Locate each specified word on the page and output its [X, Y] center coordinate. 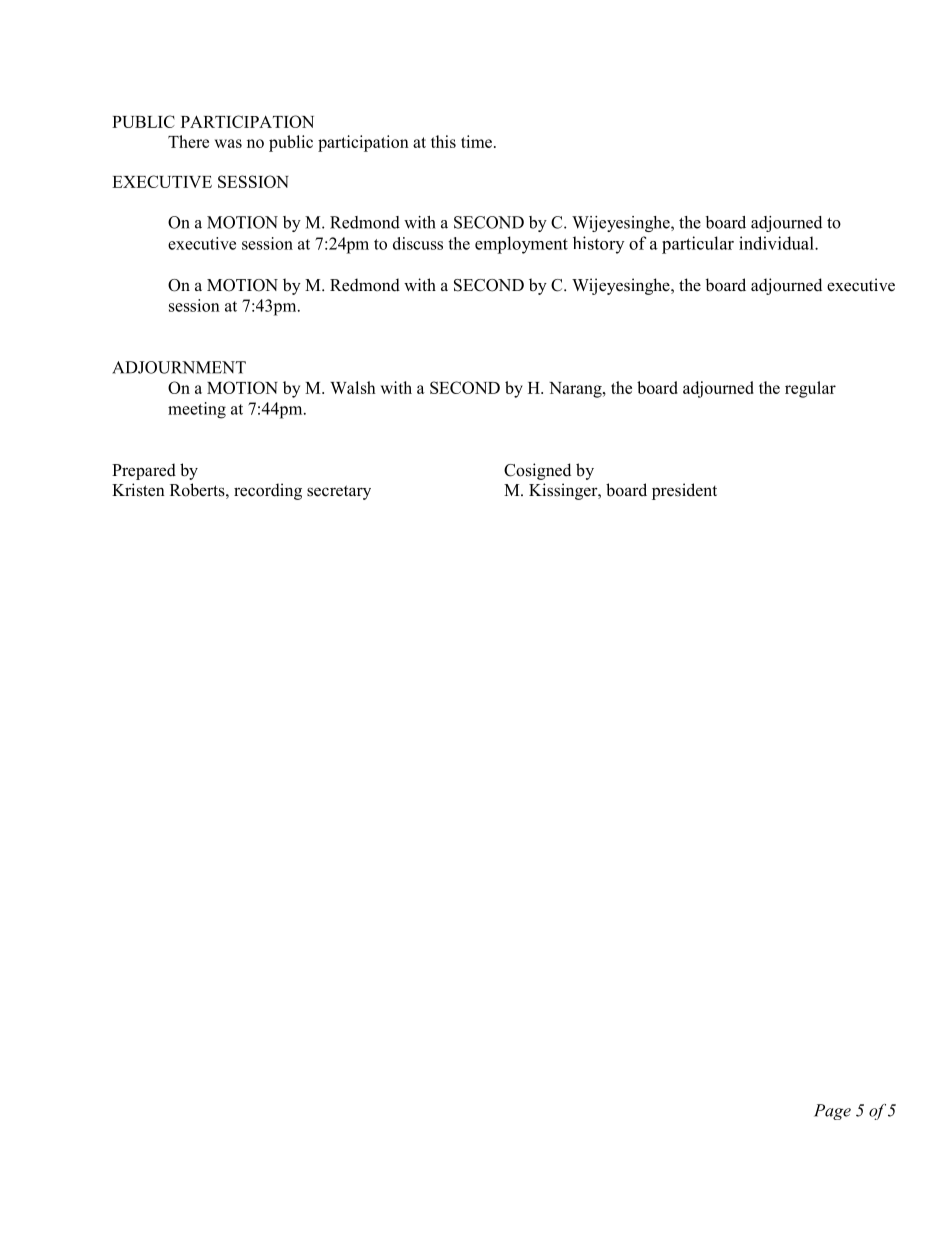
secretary [339, 492]
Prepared [144, 471]
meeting [197, 410]
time [478, 141]
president [684, 491]
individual [777, 243]
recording [268, 491]
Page [832, 1112]
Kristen [138, 490]
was [228, 143]
